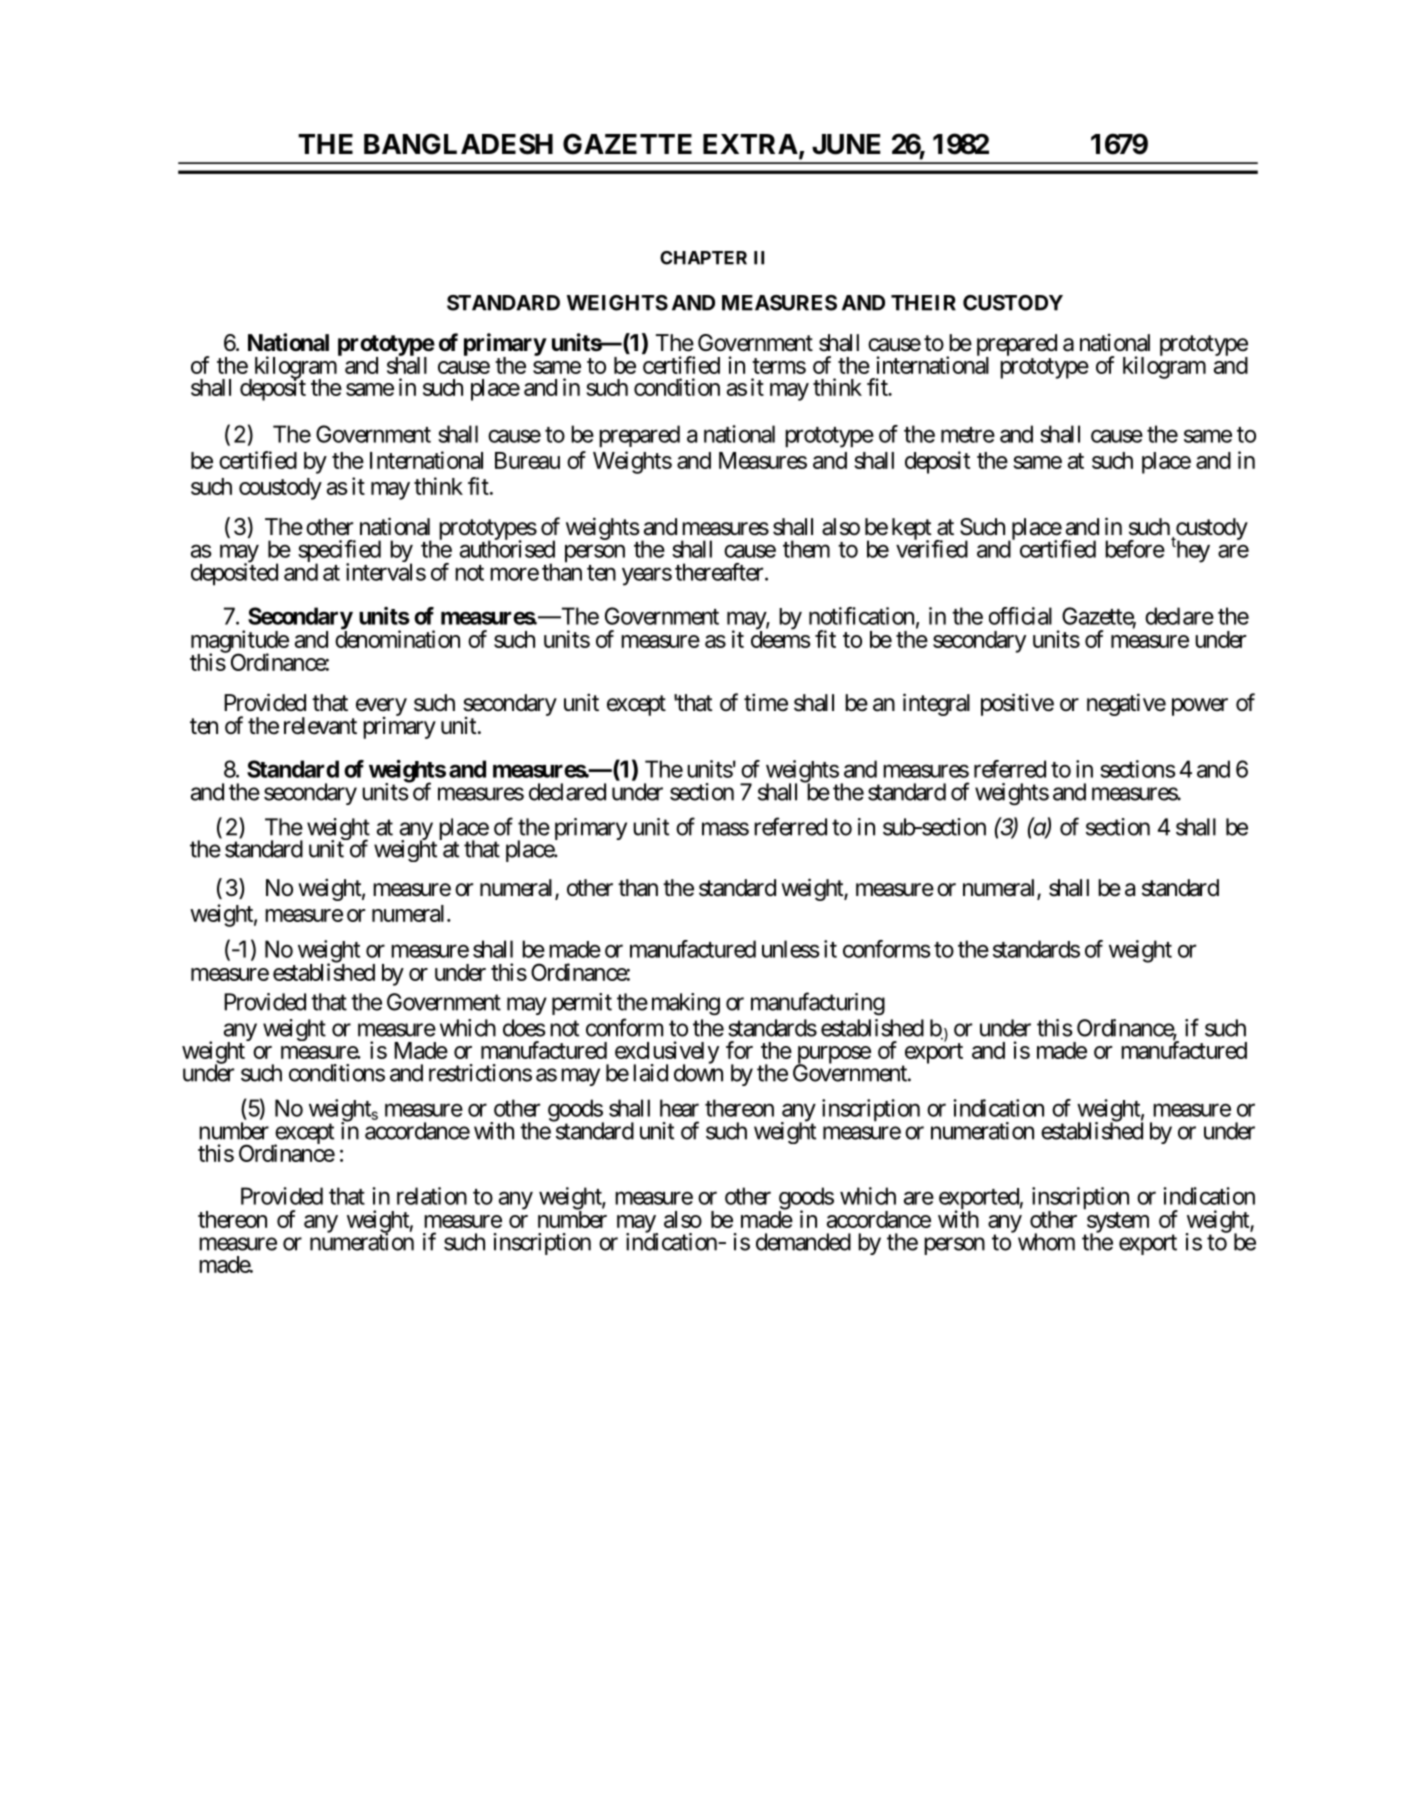 The image size is (1403, 1816). What do you see at coordinates (686, 1004) in the document?
I see `making` at bounding box center [686, 1004].
